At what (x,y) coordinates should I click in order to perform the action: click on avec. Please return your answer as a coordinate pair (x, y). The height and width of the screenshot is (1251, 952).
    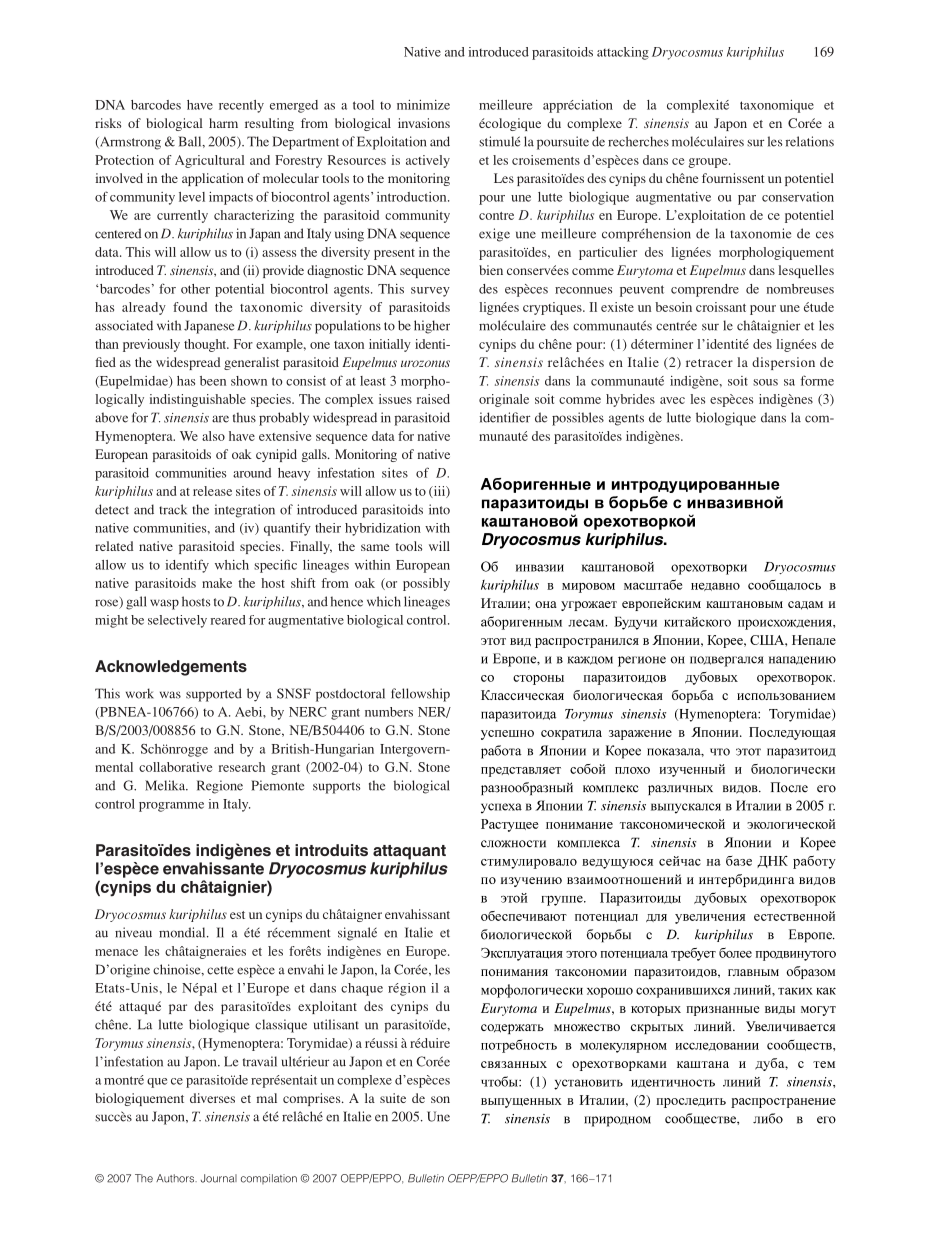
    Looking at the image, I should click on (672, 400).
